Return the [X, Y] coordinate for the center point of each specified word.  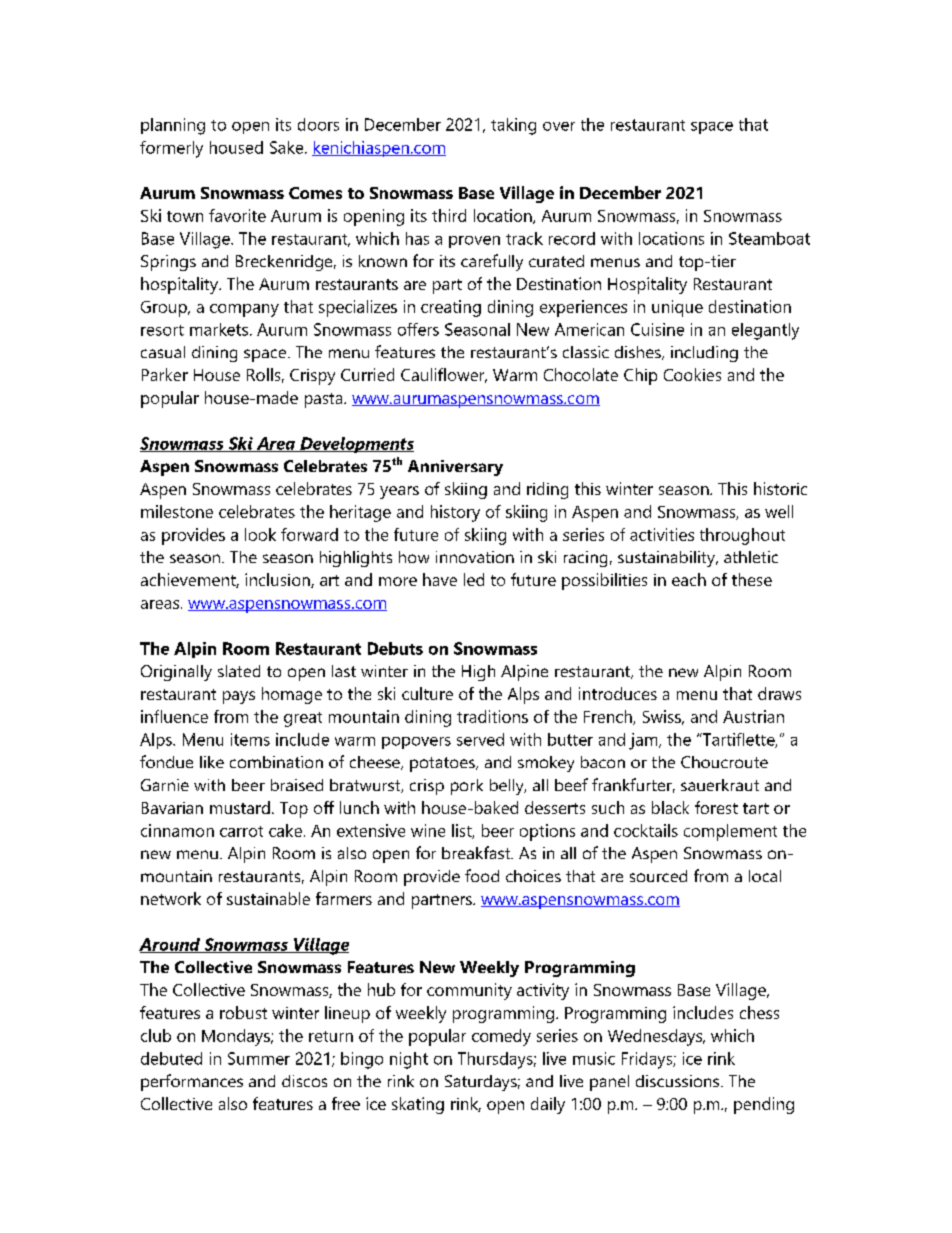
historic [780, 488]
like [212, 762]
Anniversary [455, 468]
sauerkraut [720, 785]
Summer [259, 1058]
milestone [177, 511]
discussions [679, 1081]
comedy [501, 1037]
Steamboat [769, 238]
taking [513, 126]
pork [467, 787]
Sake [288, 147]
